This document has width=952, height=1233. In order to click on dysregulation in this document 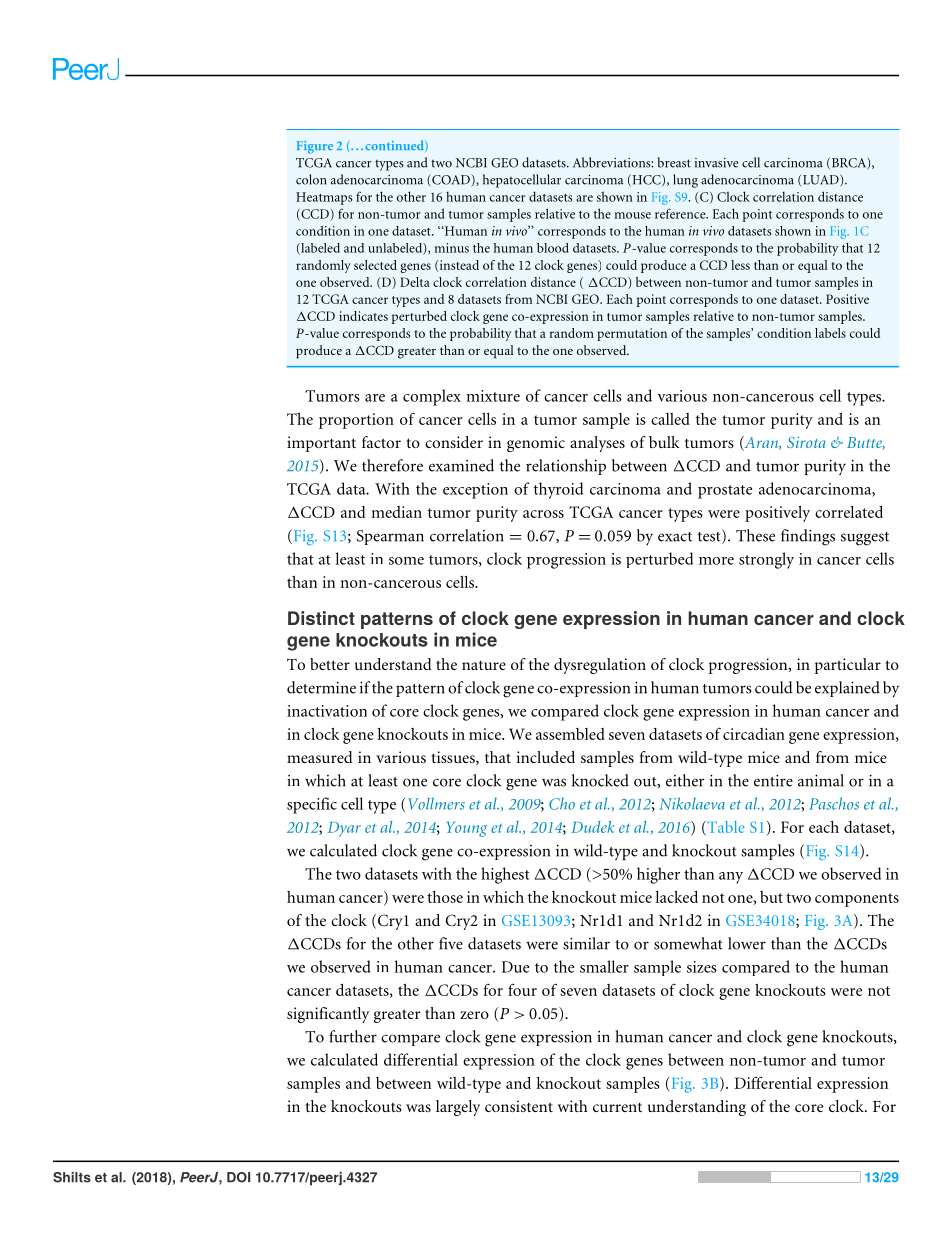, I will do `click(600, 666)`.
